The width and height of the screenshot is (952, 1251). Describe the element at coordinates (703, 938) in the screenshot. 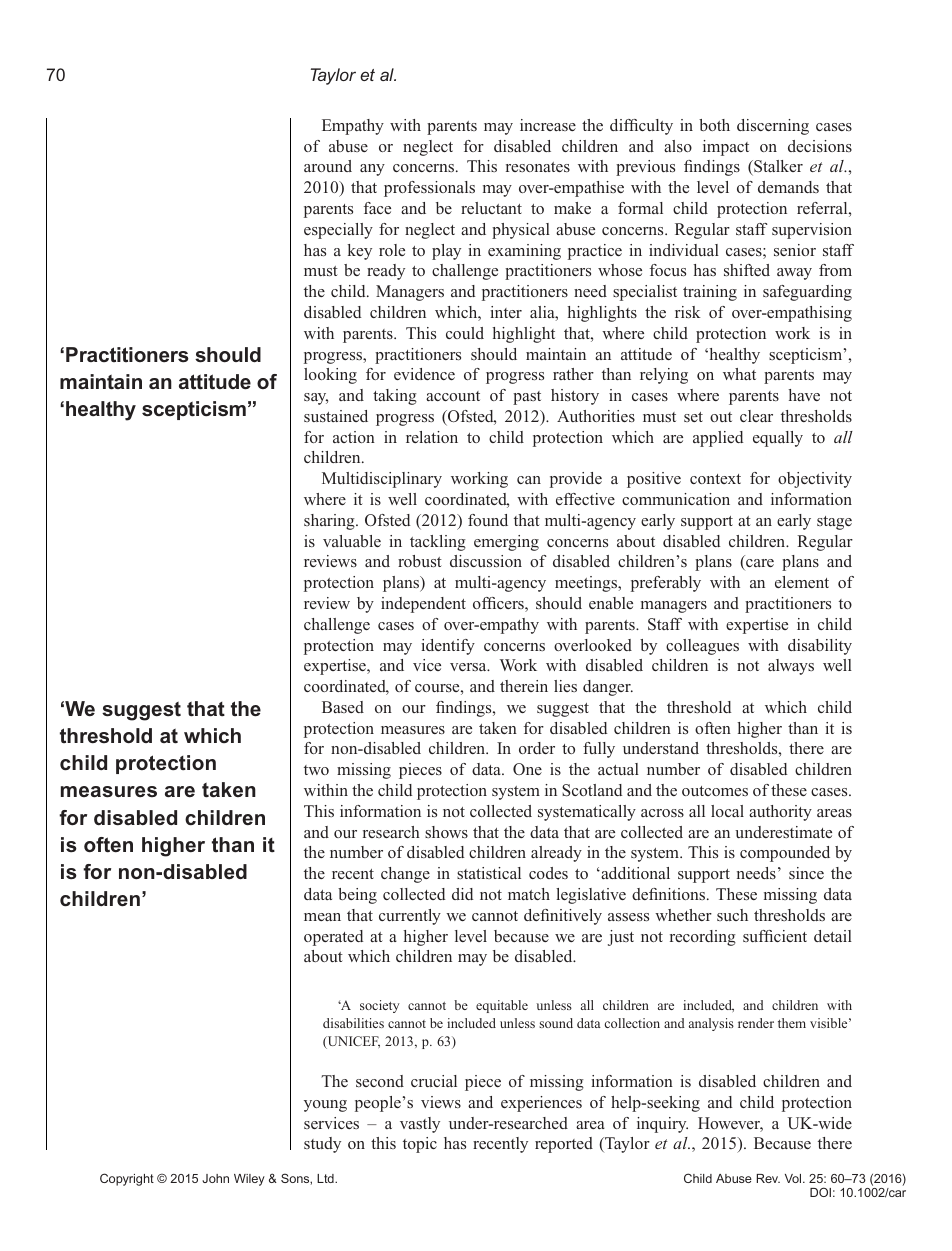

I see `recording` at that location.
